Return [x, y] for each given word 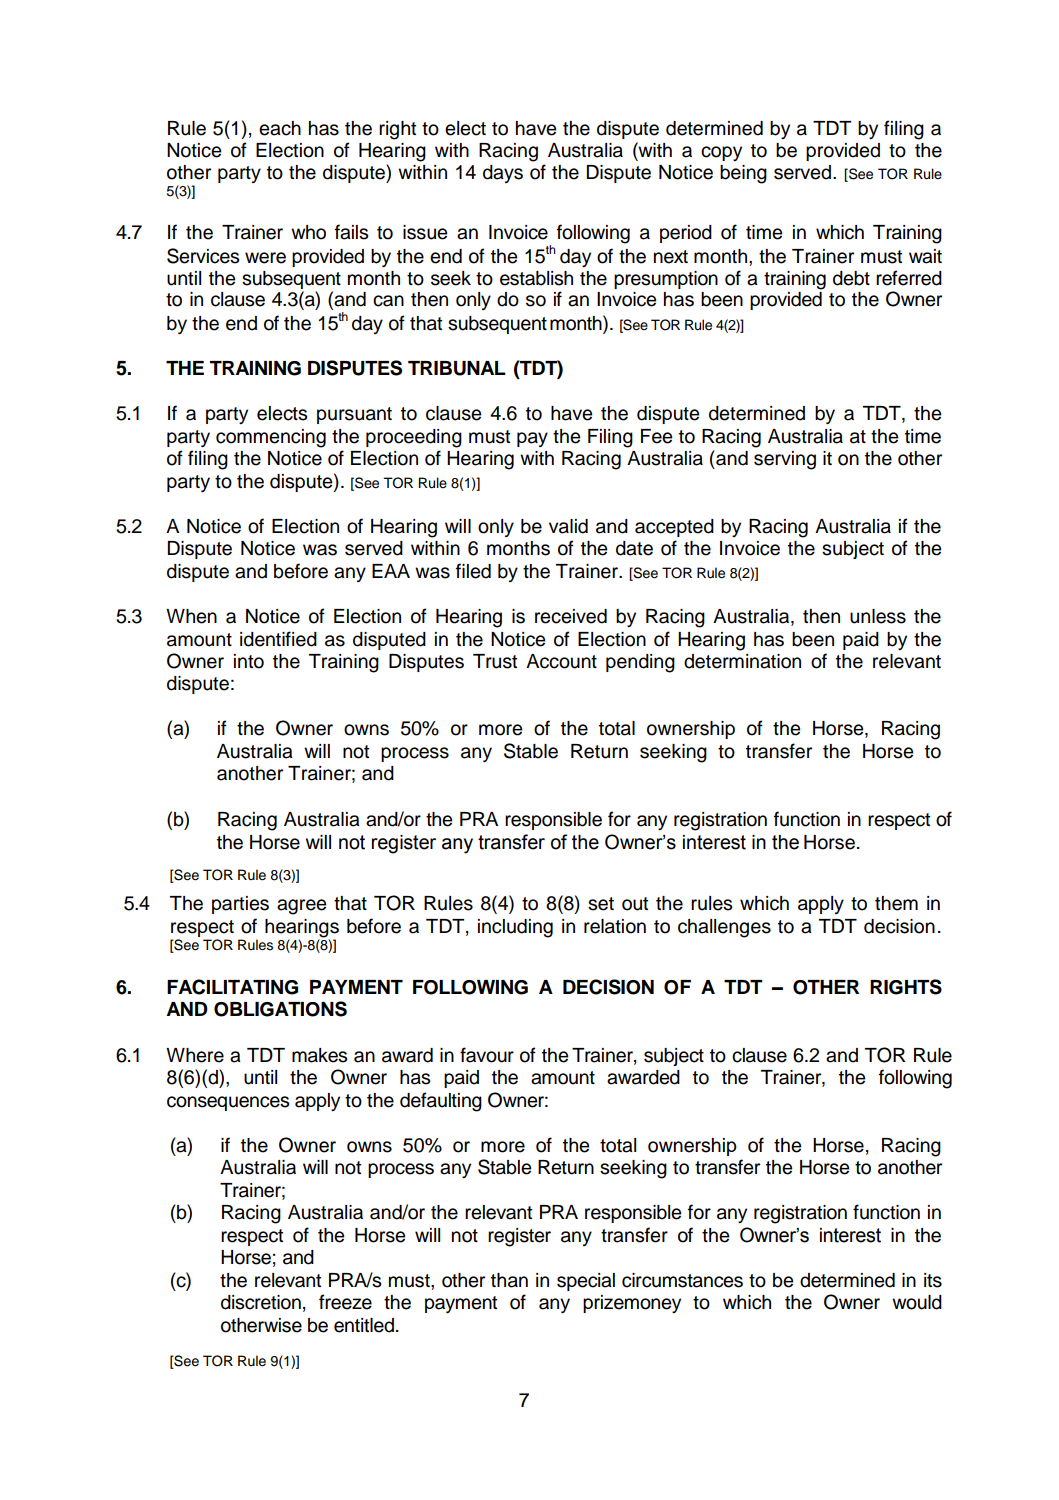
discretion [261, 1302]
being [743, 174]
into [249, 661]
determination [742, 661]
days [503, 174]
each [280, 128]
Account [561, 661]
